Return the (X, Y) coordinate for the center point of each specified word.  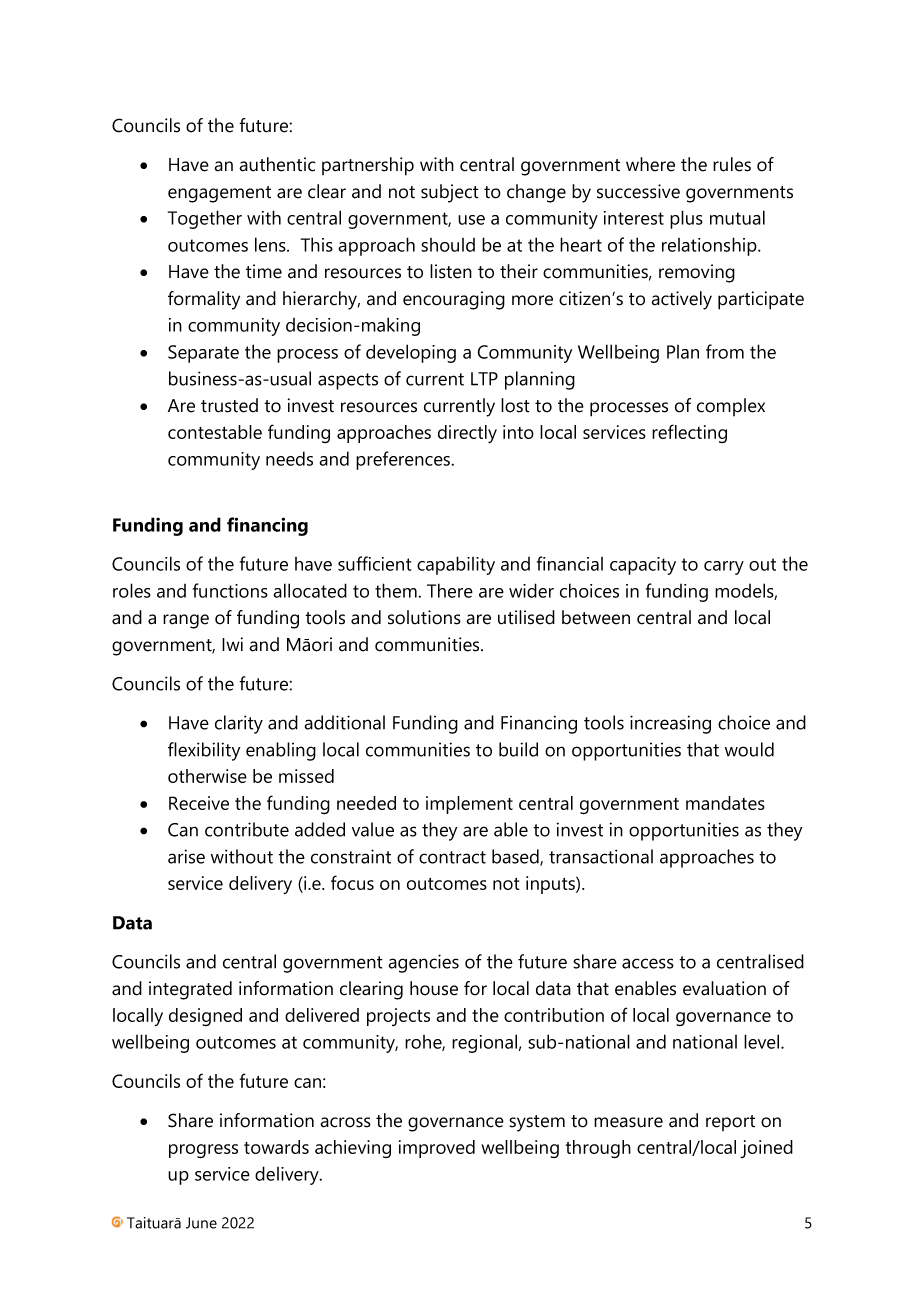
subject (450, 193)
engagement (219, 194)
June (201, 1223)
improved (437, 1149)
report (730, 1123)
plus (686, 219)
